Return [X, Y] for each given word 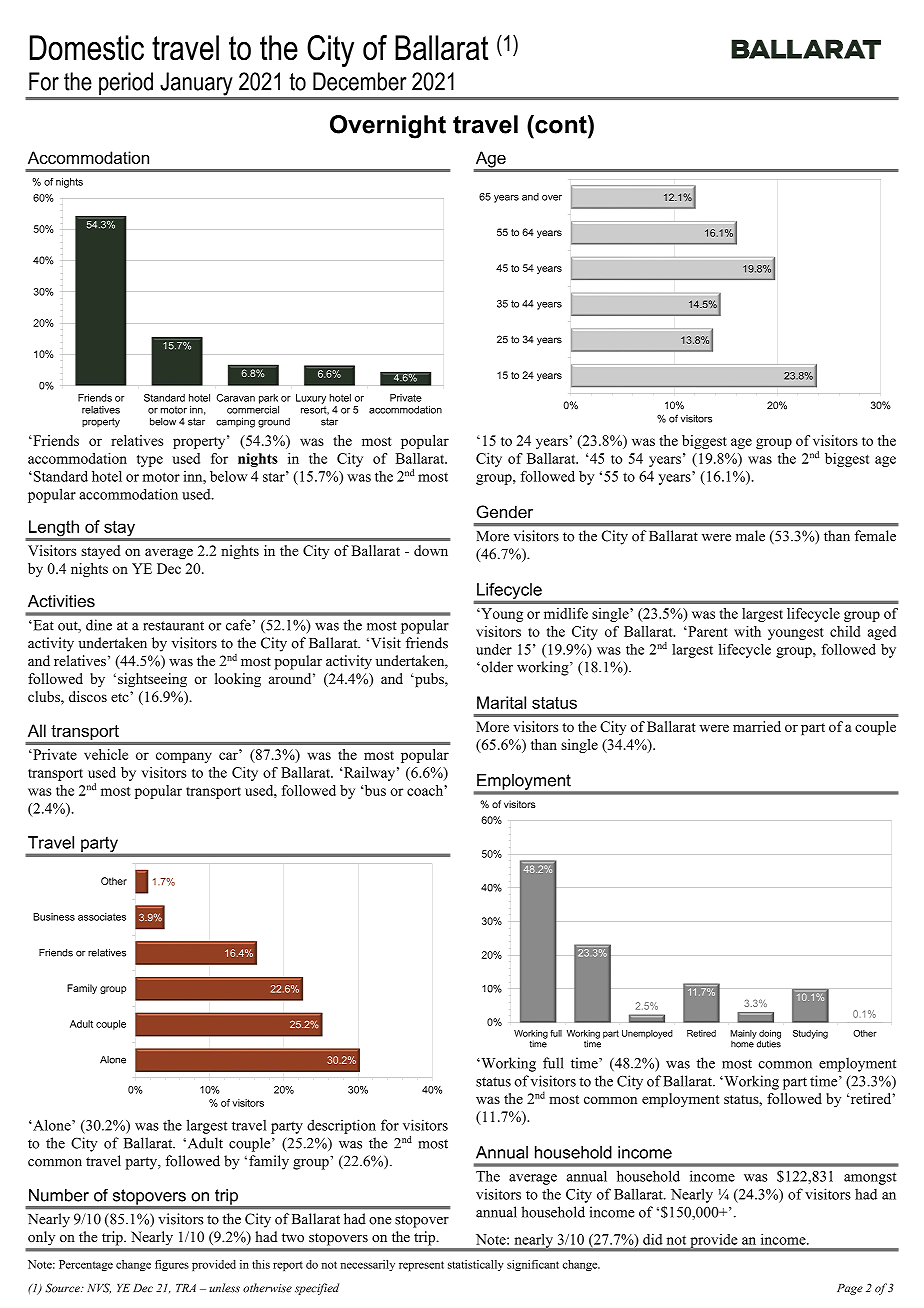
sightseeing [152, 680]
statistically [476, 1265]
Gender [505, 511]
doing [770, 1035]
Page [850, 1289]
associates [102, 917]
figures [172, 1265]
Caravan [235, 398]
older [496, 667]
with [747, 631]
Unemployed [647, 1034]
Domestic [87, 48]
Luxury [311, 399]
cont [561, 124]
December [360, 81]
